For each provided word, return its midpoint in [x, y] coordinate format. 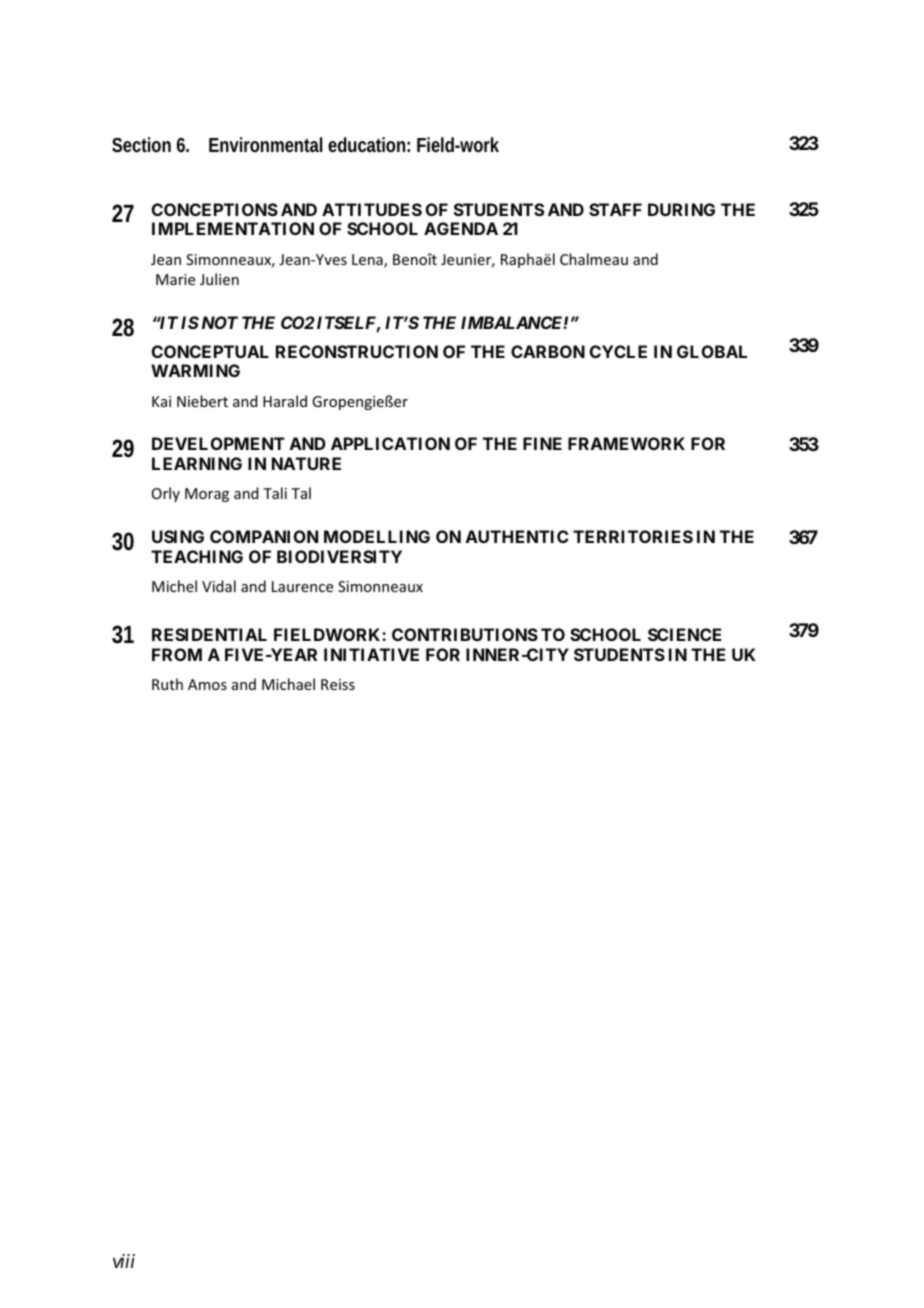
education [369, 144]
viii [124, 1261]
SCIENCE [684, 634]
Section [141, 144]
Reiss [338, 684]
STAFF [615, 209]
